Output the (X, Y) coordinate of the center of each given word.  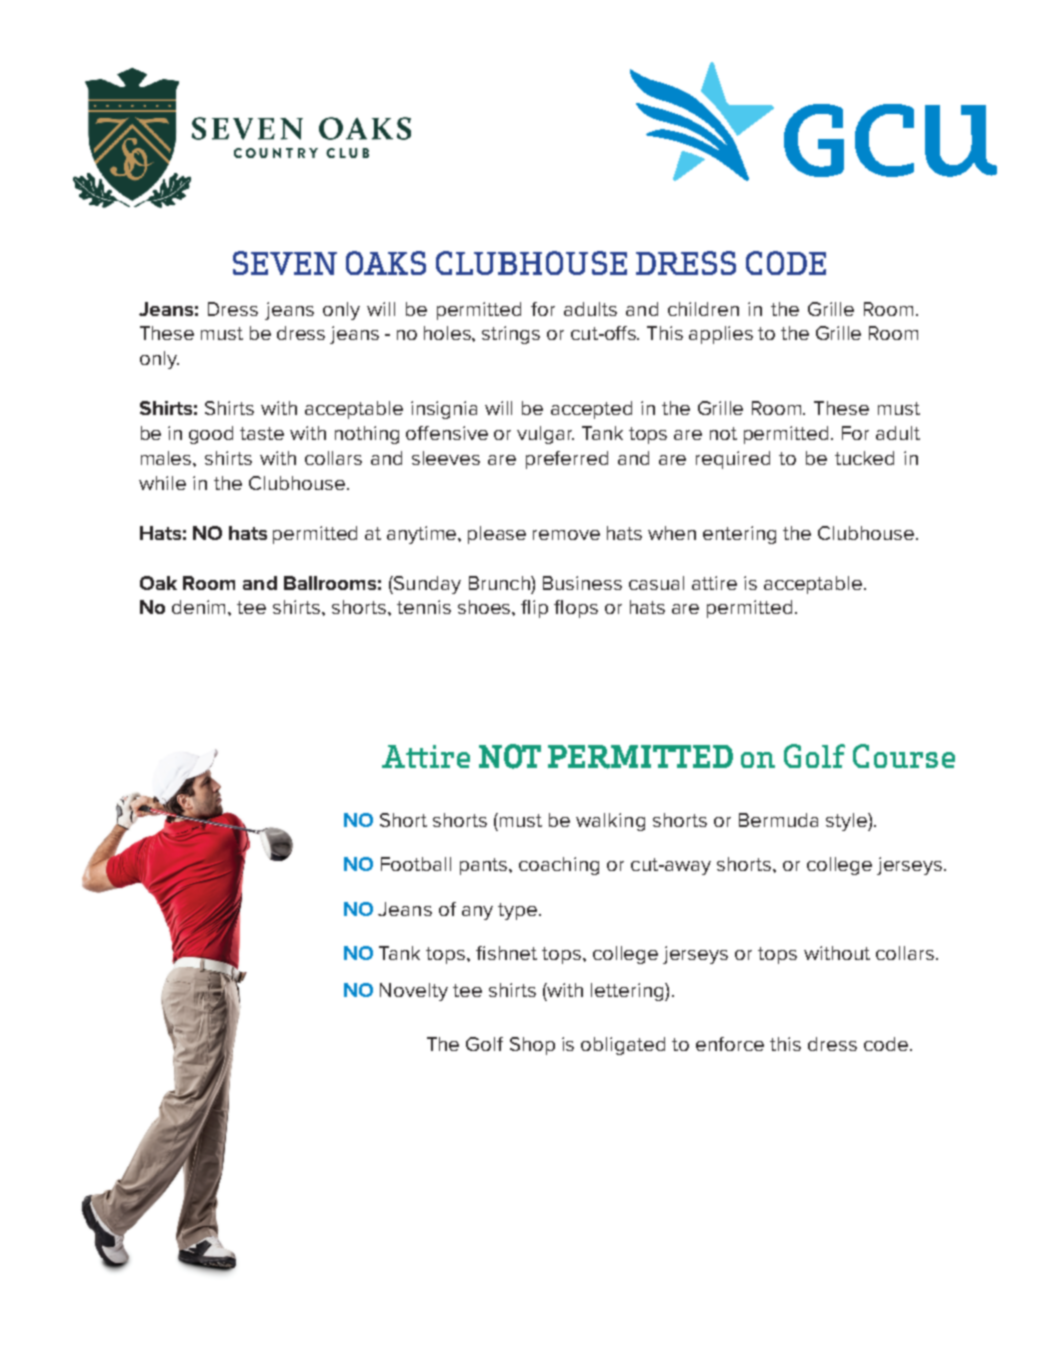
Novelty (414, 992)
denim (200, 607)
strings (511, 335)
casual (656, 583)
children (703, 309)
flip (534, 609)
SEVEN (285, 263)
